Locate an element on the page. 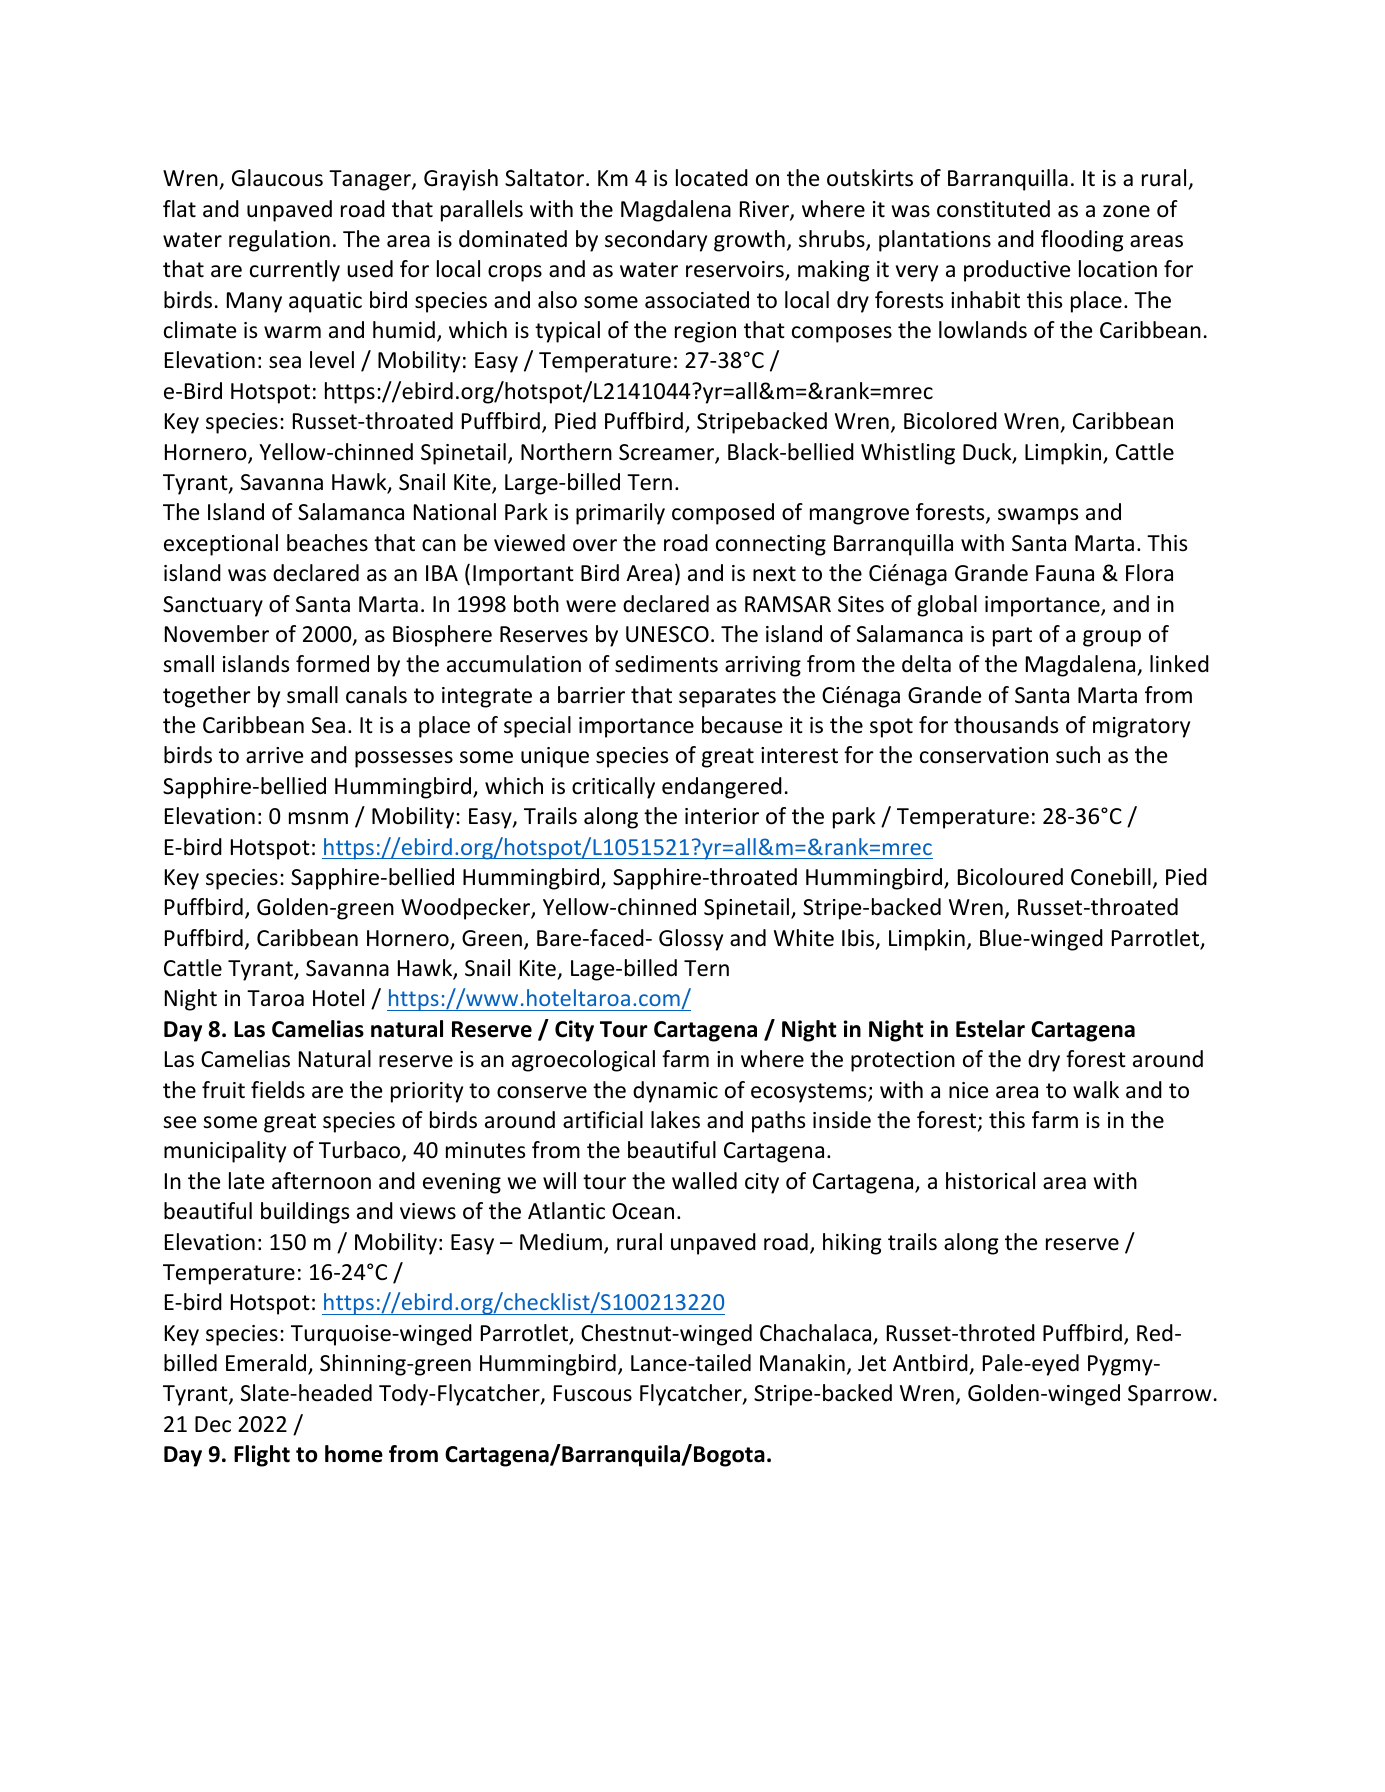  Ibis is located at coordinates (859, 939).
